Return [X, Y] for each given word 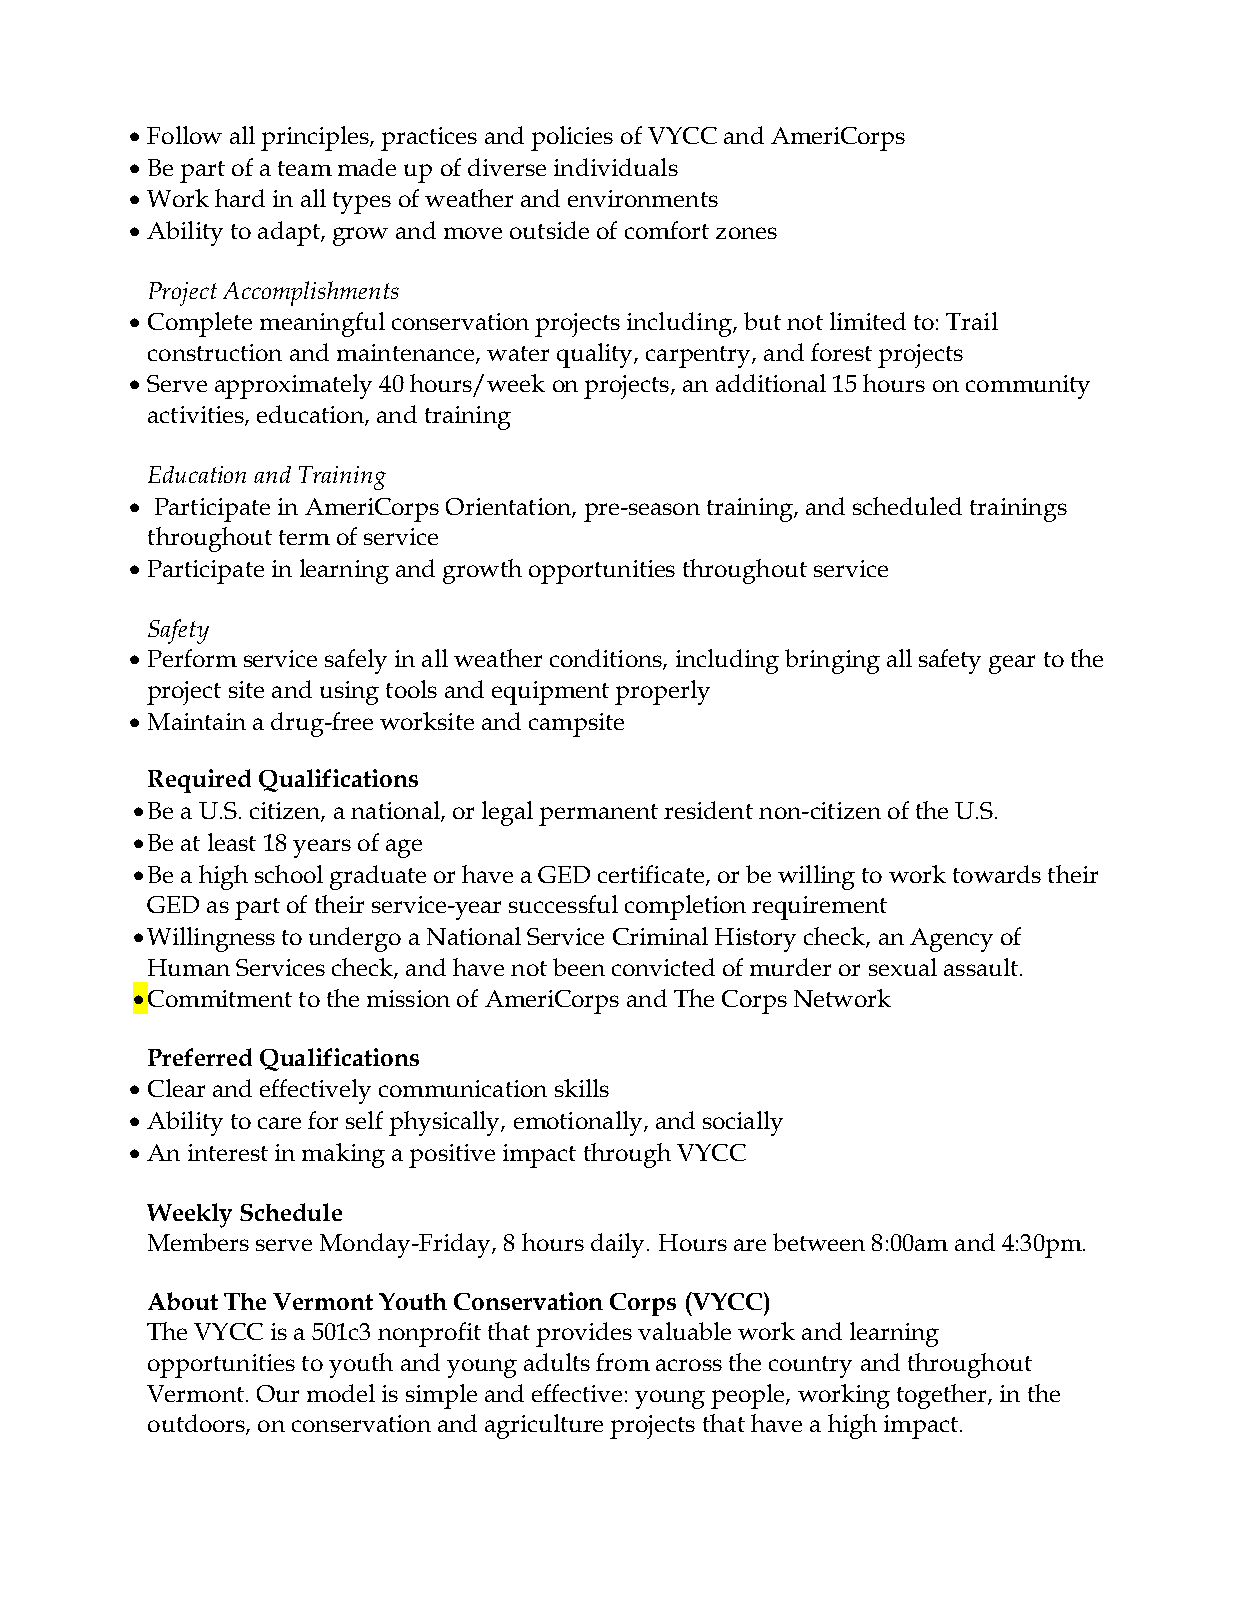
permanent [598, 815]
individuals [616, 167]
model [341, 1393]
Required [199, 781]
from [623, 1362]
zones [746, 233]
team [305, 168]
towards [997, 874]
